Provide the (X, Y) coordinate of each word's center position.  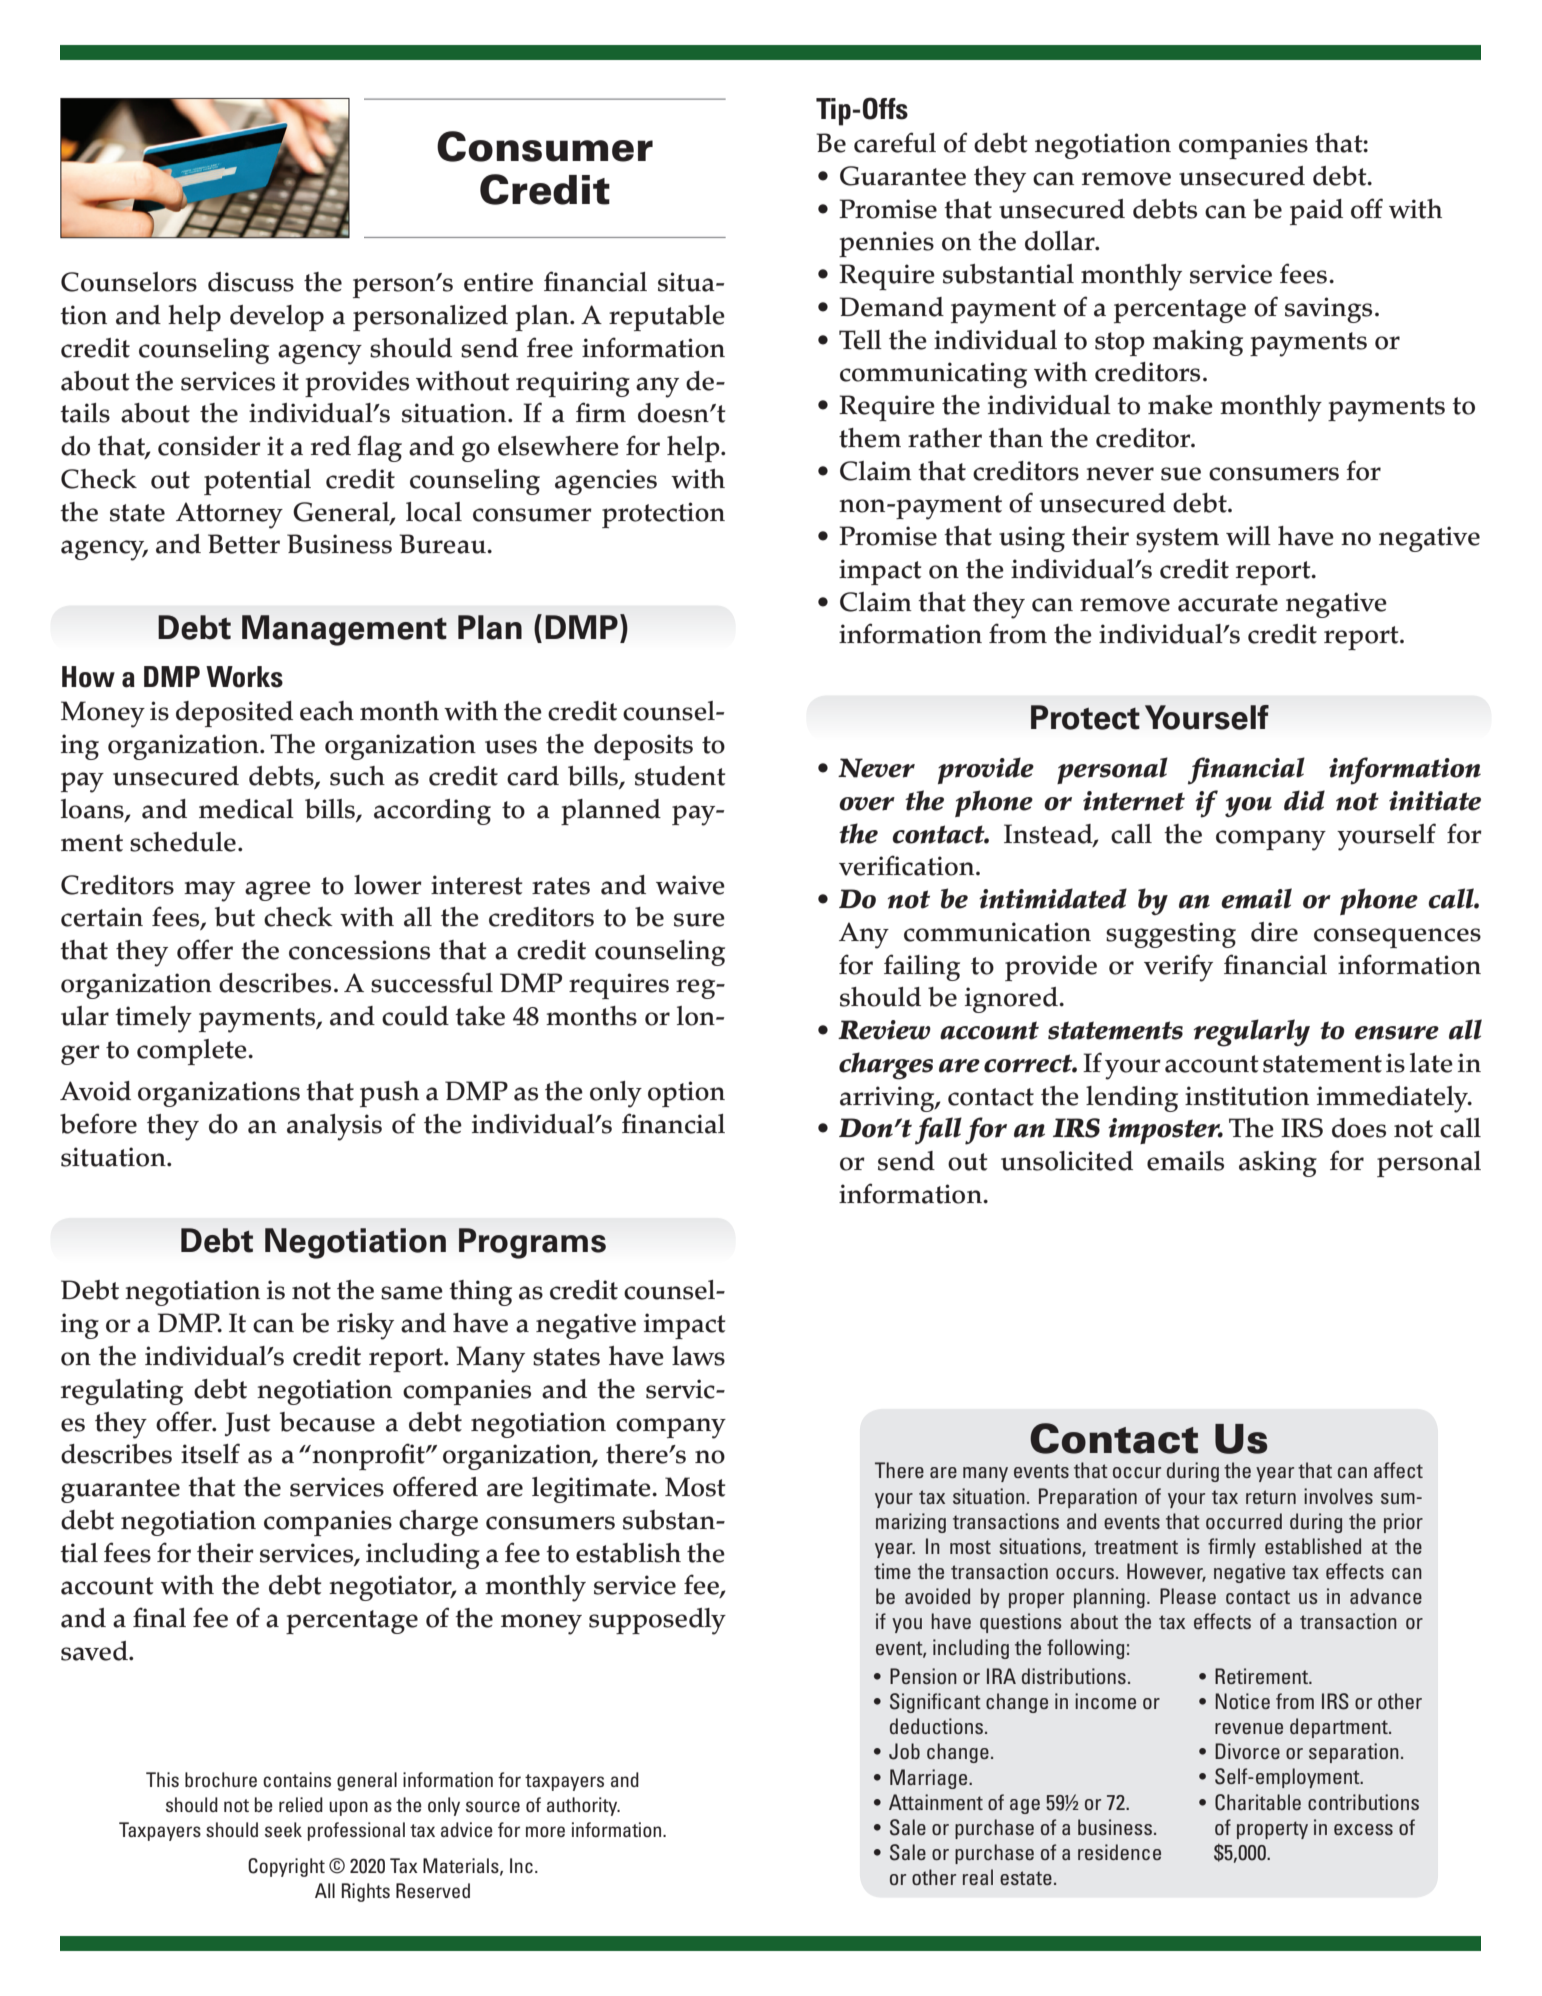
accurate (1228, 603)
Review (884, 1030)
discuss (251, 282)
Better (244, 544)
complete (193, 1052)
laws (698, 1356)
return (1271, 1497)
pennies (886, 244)
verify (1178, 968)
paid (1316, 212)
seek (283, 1829)
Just (248, 1424)
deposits (643, 747)
